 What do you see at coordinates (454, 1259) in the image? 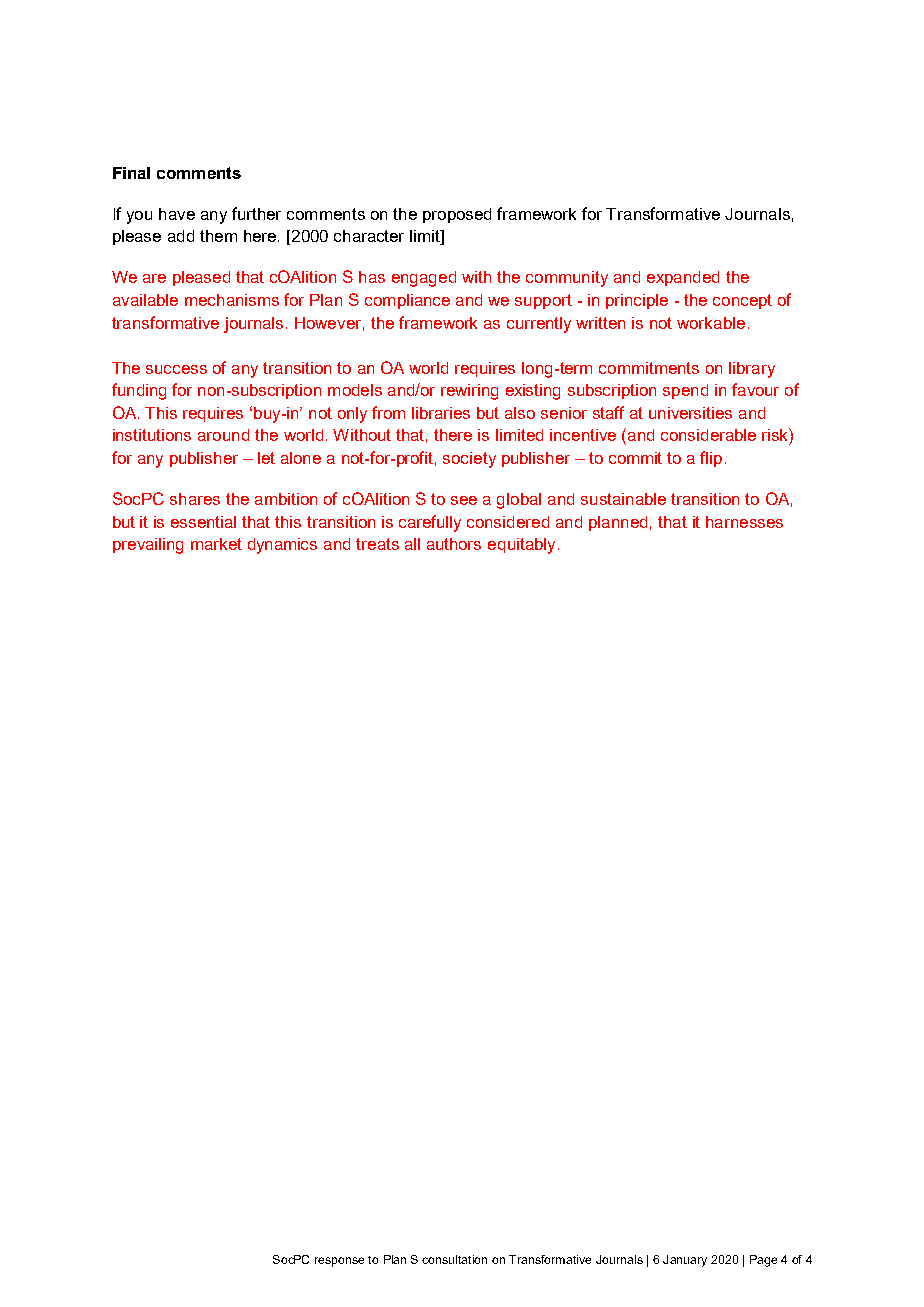
I see `consultation` at bounding box center [454, 1259].
